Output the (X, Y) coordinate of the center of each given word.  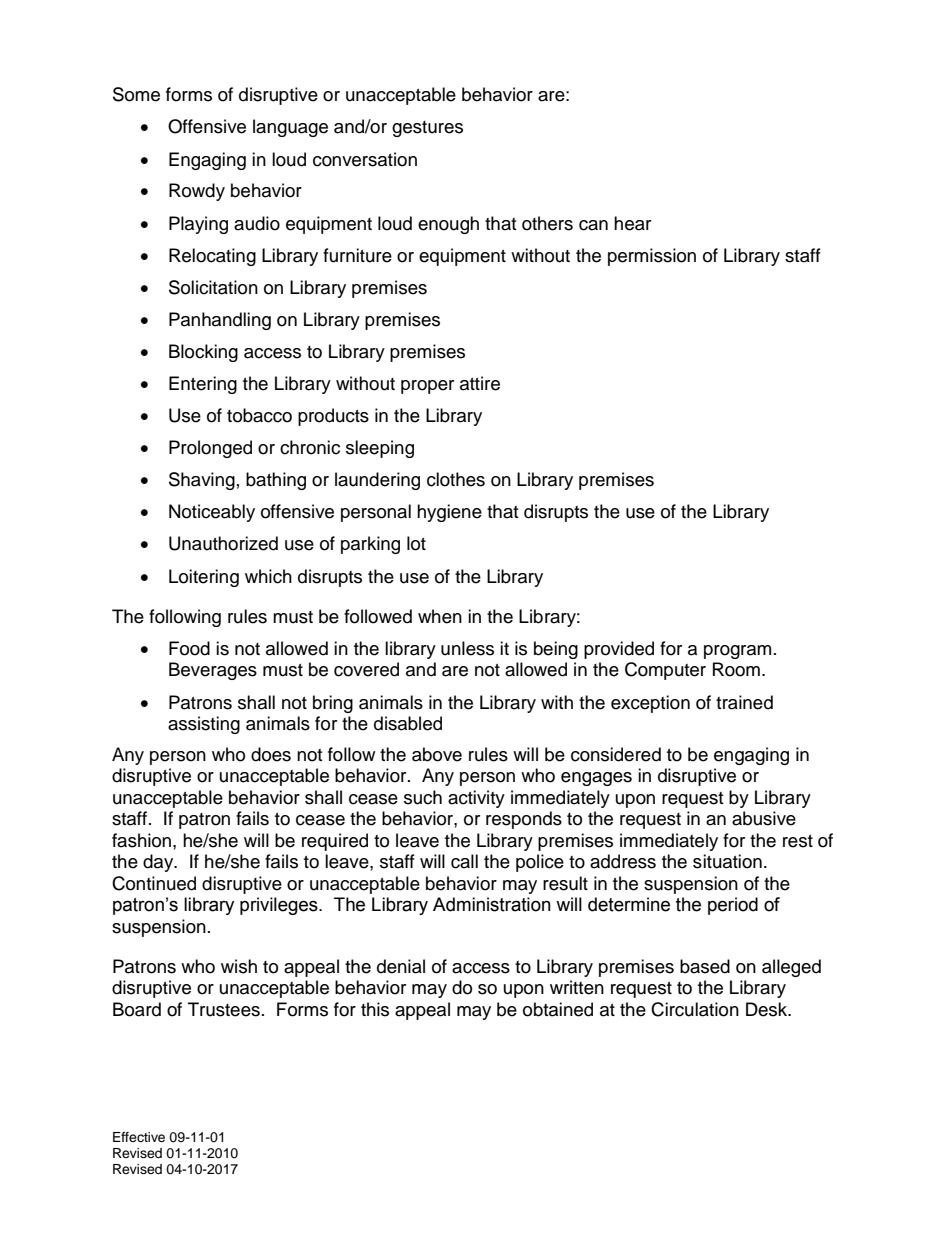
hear (632, 223)
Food (189, 648)
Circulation (695, 1009)
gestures (427, 129)
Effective (139, 1137)
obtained (558, 1009)
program (737, 652)
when (440, 616)
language (290, 128)
